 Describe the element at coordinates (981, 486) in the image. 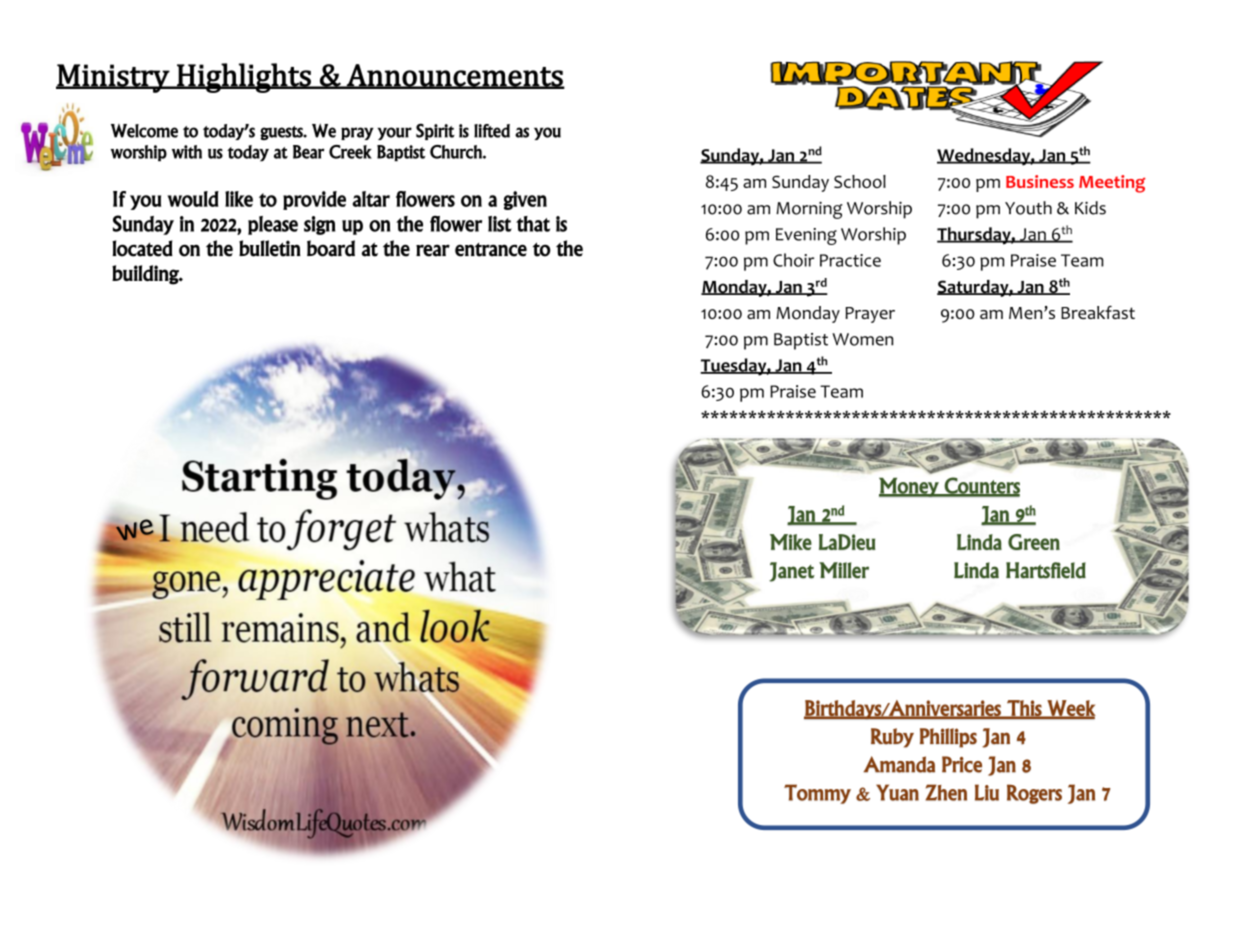

I see `Counters` at that location.
